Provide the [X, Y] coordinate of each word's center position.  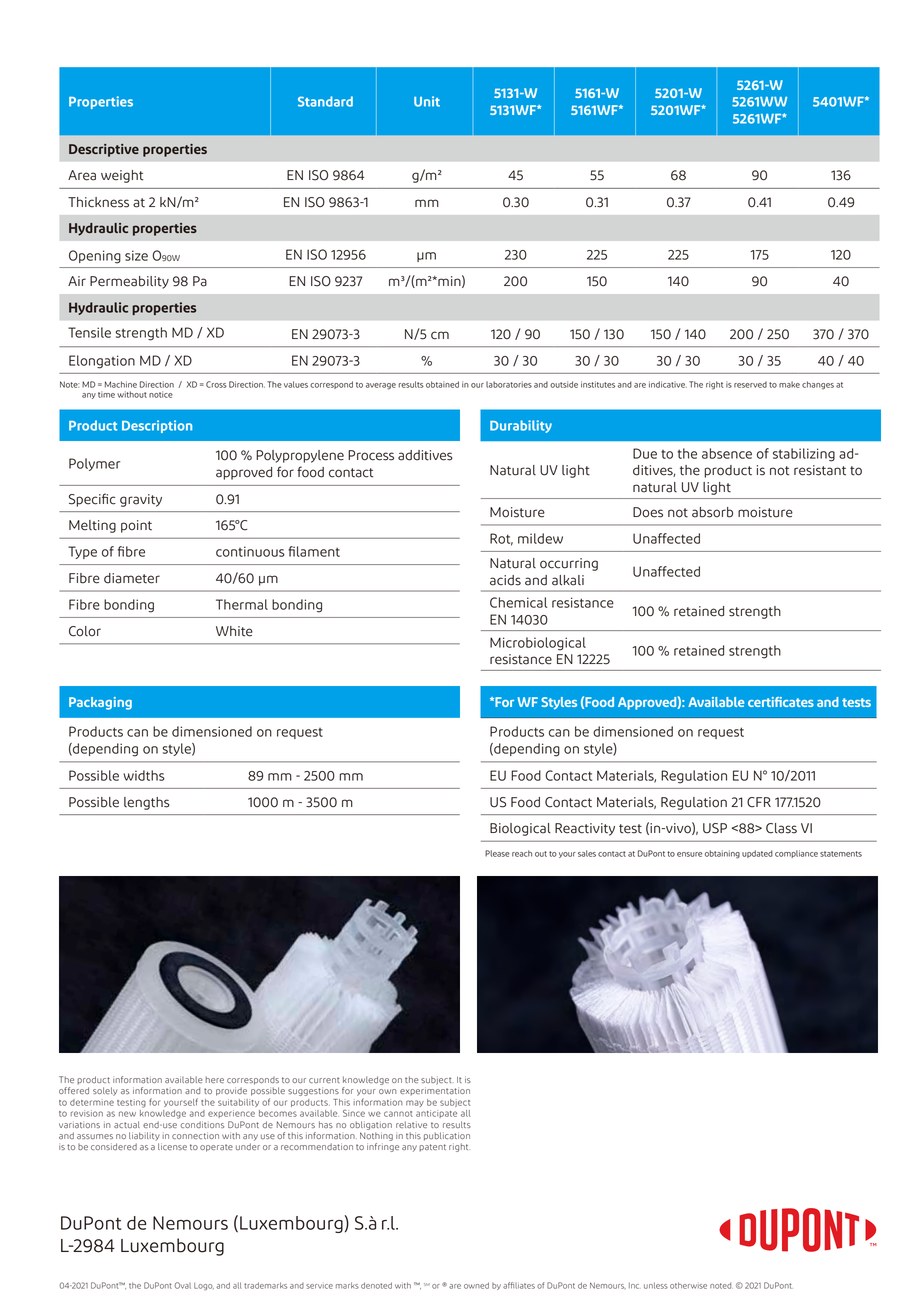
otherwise [688, 1285]
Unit [427, 101]
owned [476, 1285]
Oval [183, 1285]
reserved [750, 384]
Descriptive [104, 150]
